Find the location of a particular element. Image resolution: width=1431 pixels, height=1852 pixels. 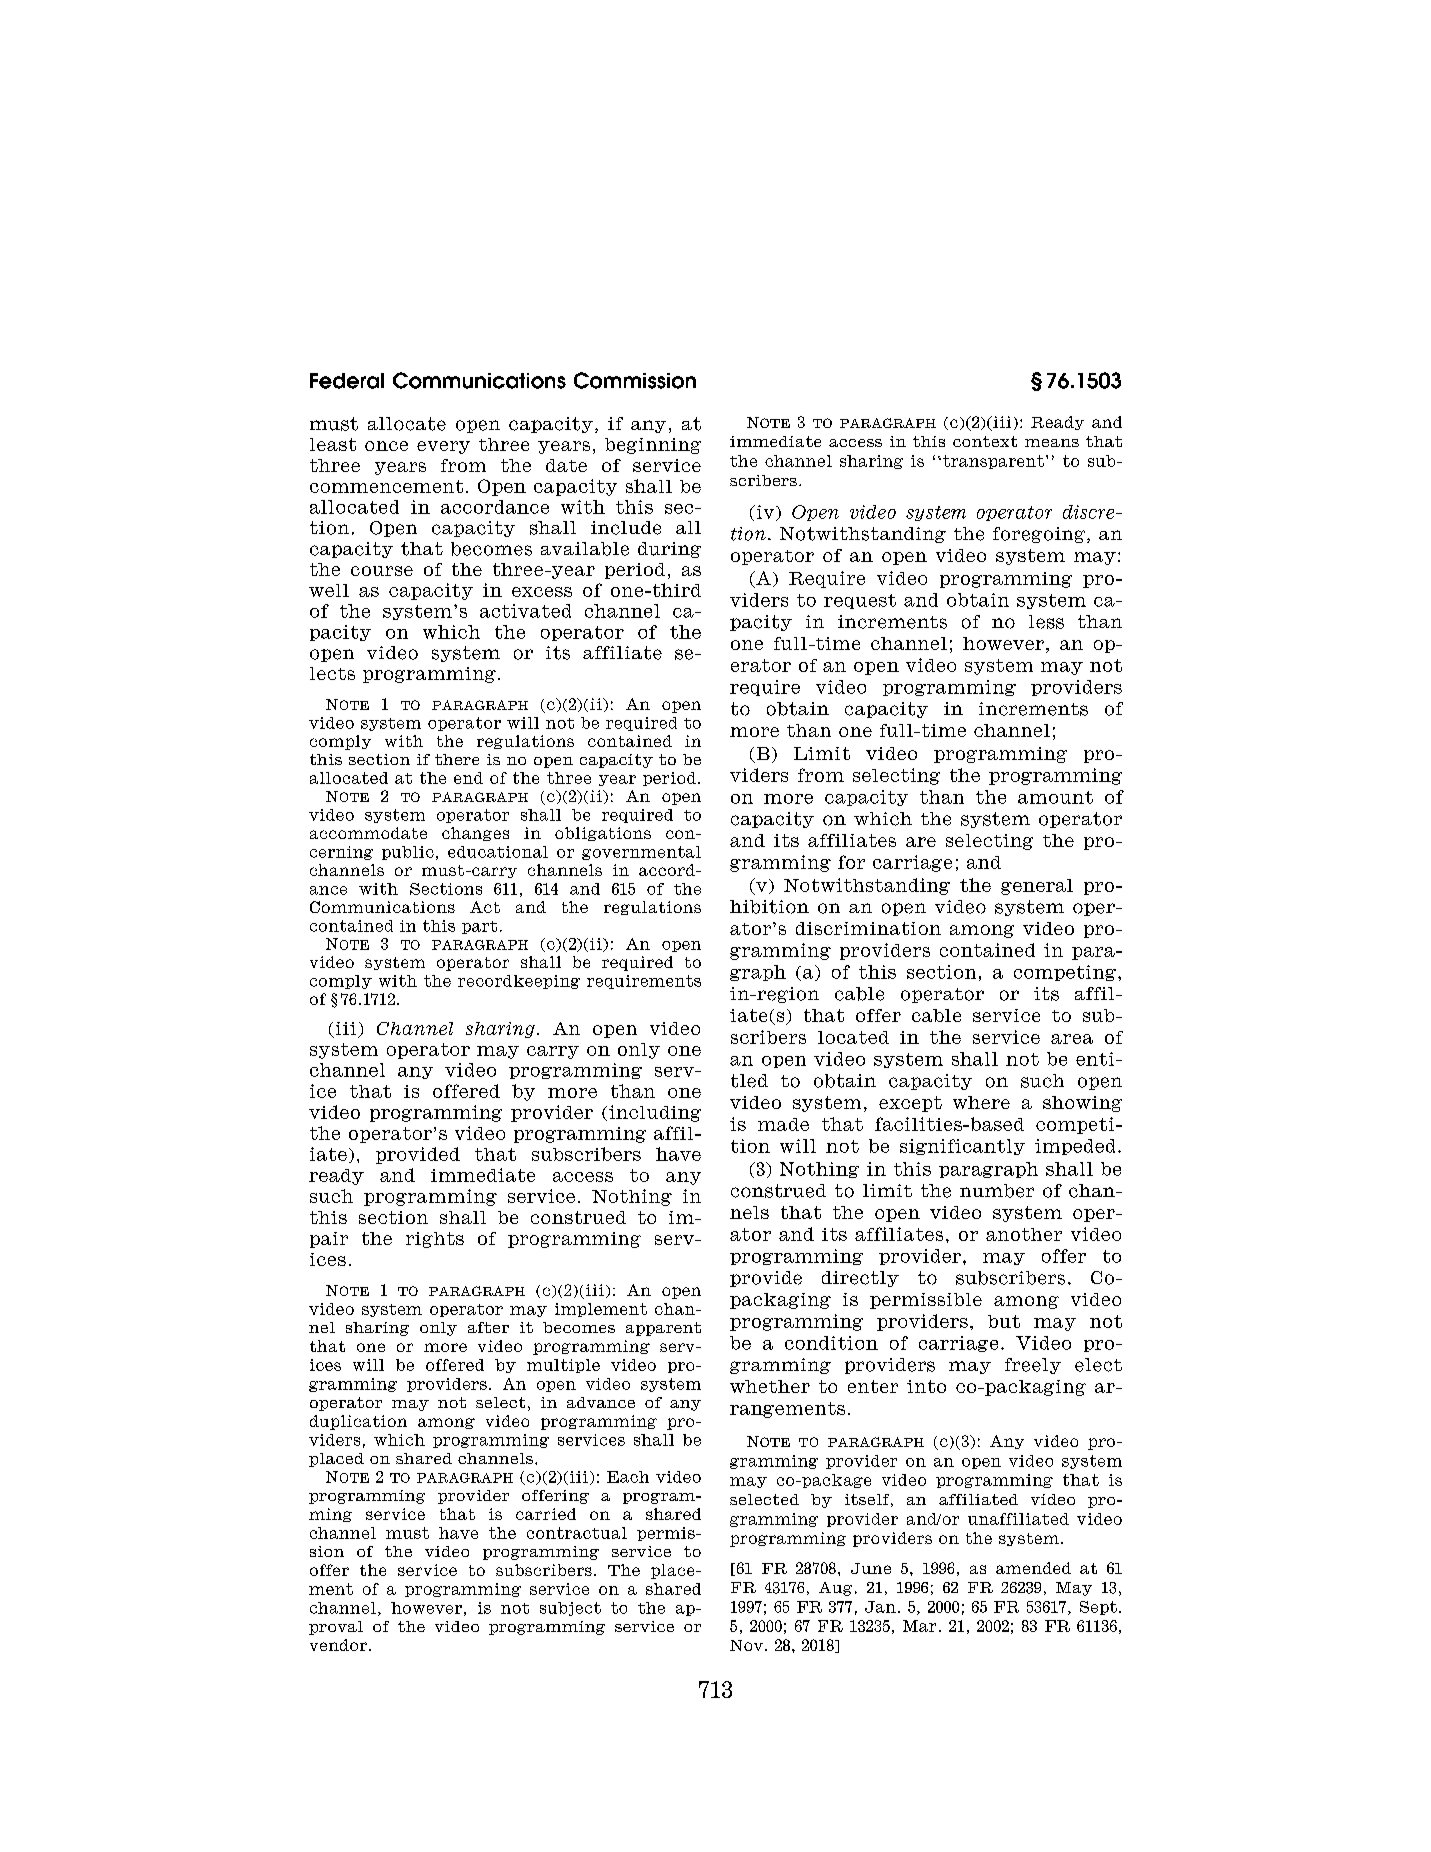

after is located at coordinates (488, 1327).
